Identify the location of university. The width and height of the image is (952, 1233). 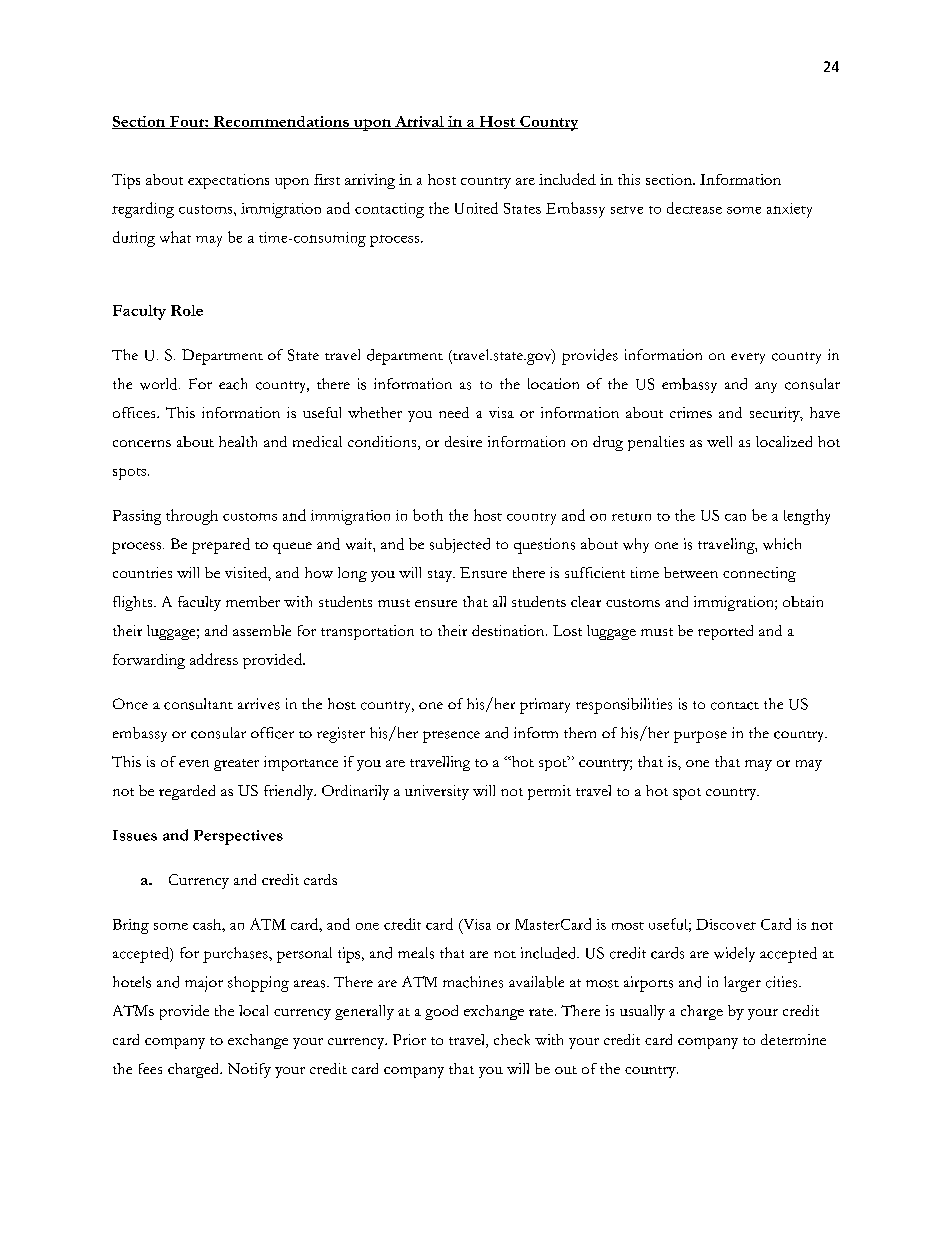
(437, 792).
